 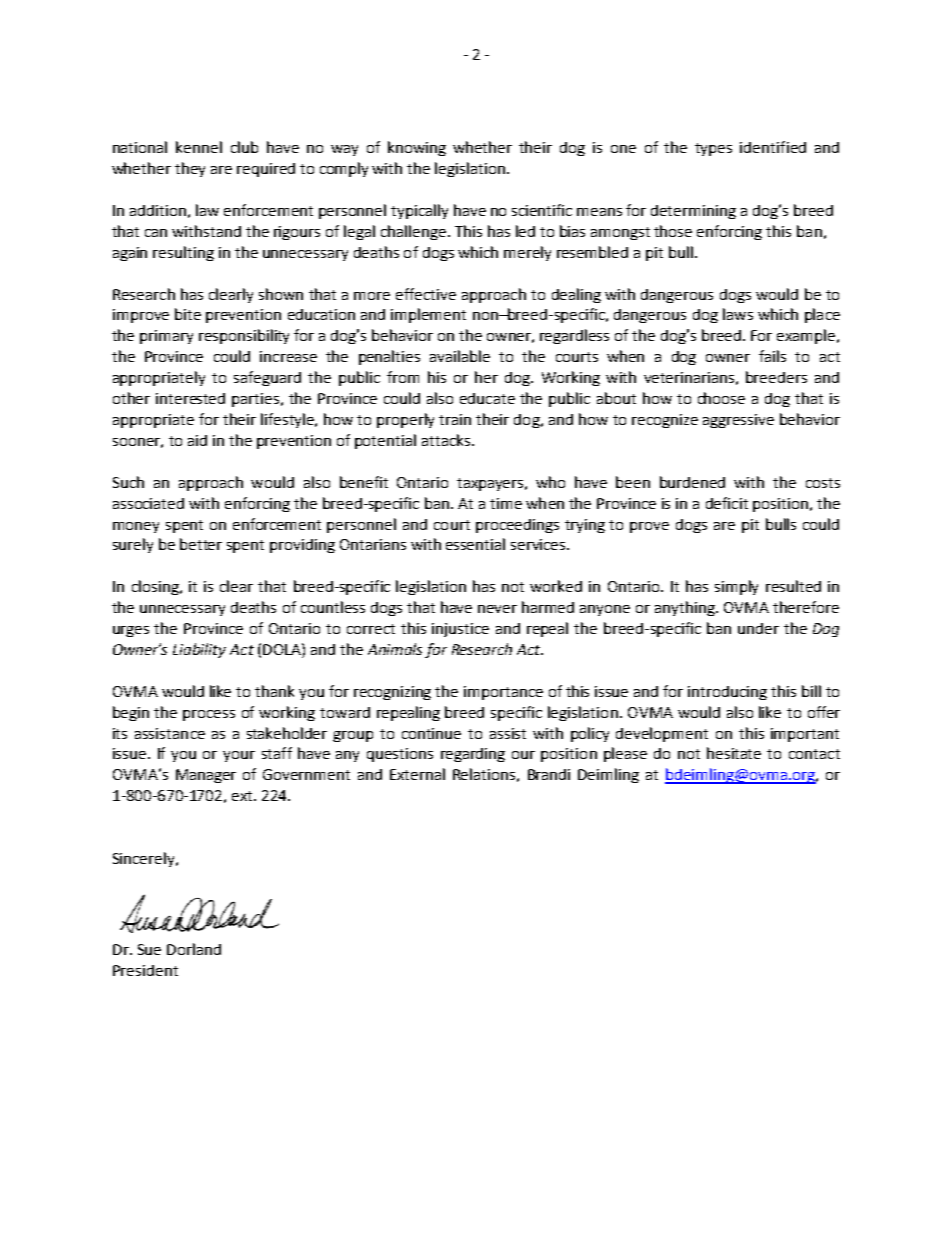 I want to click on essential, so click(x=475, y=544).
